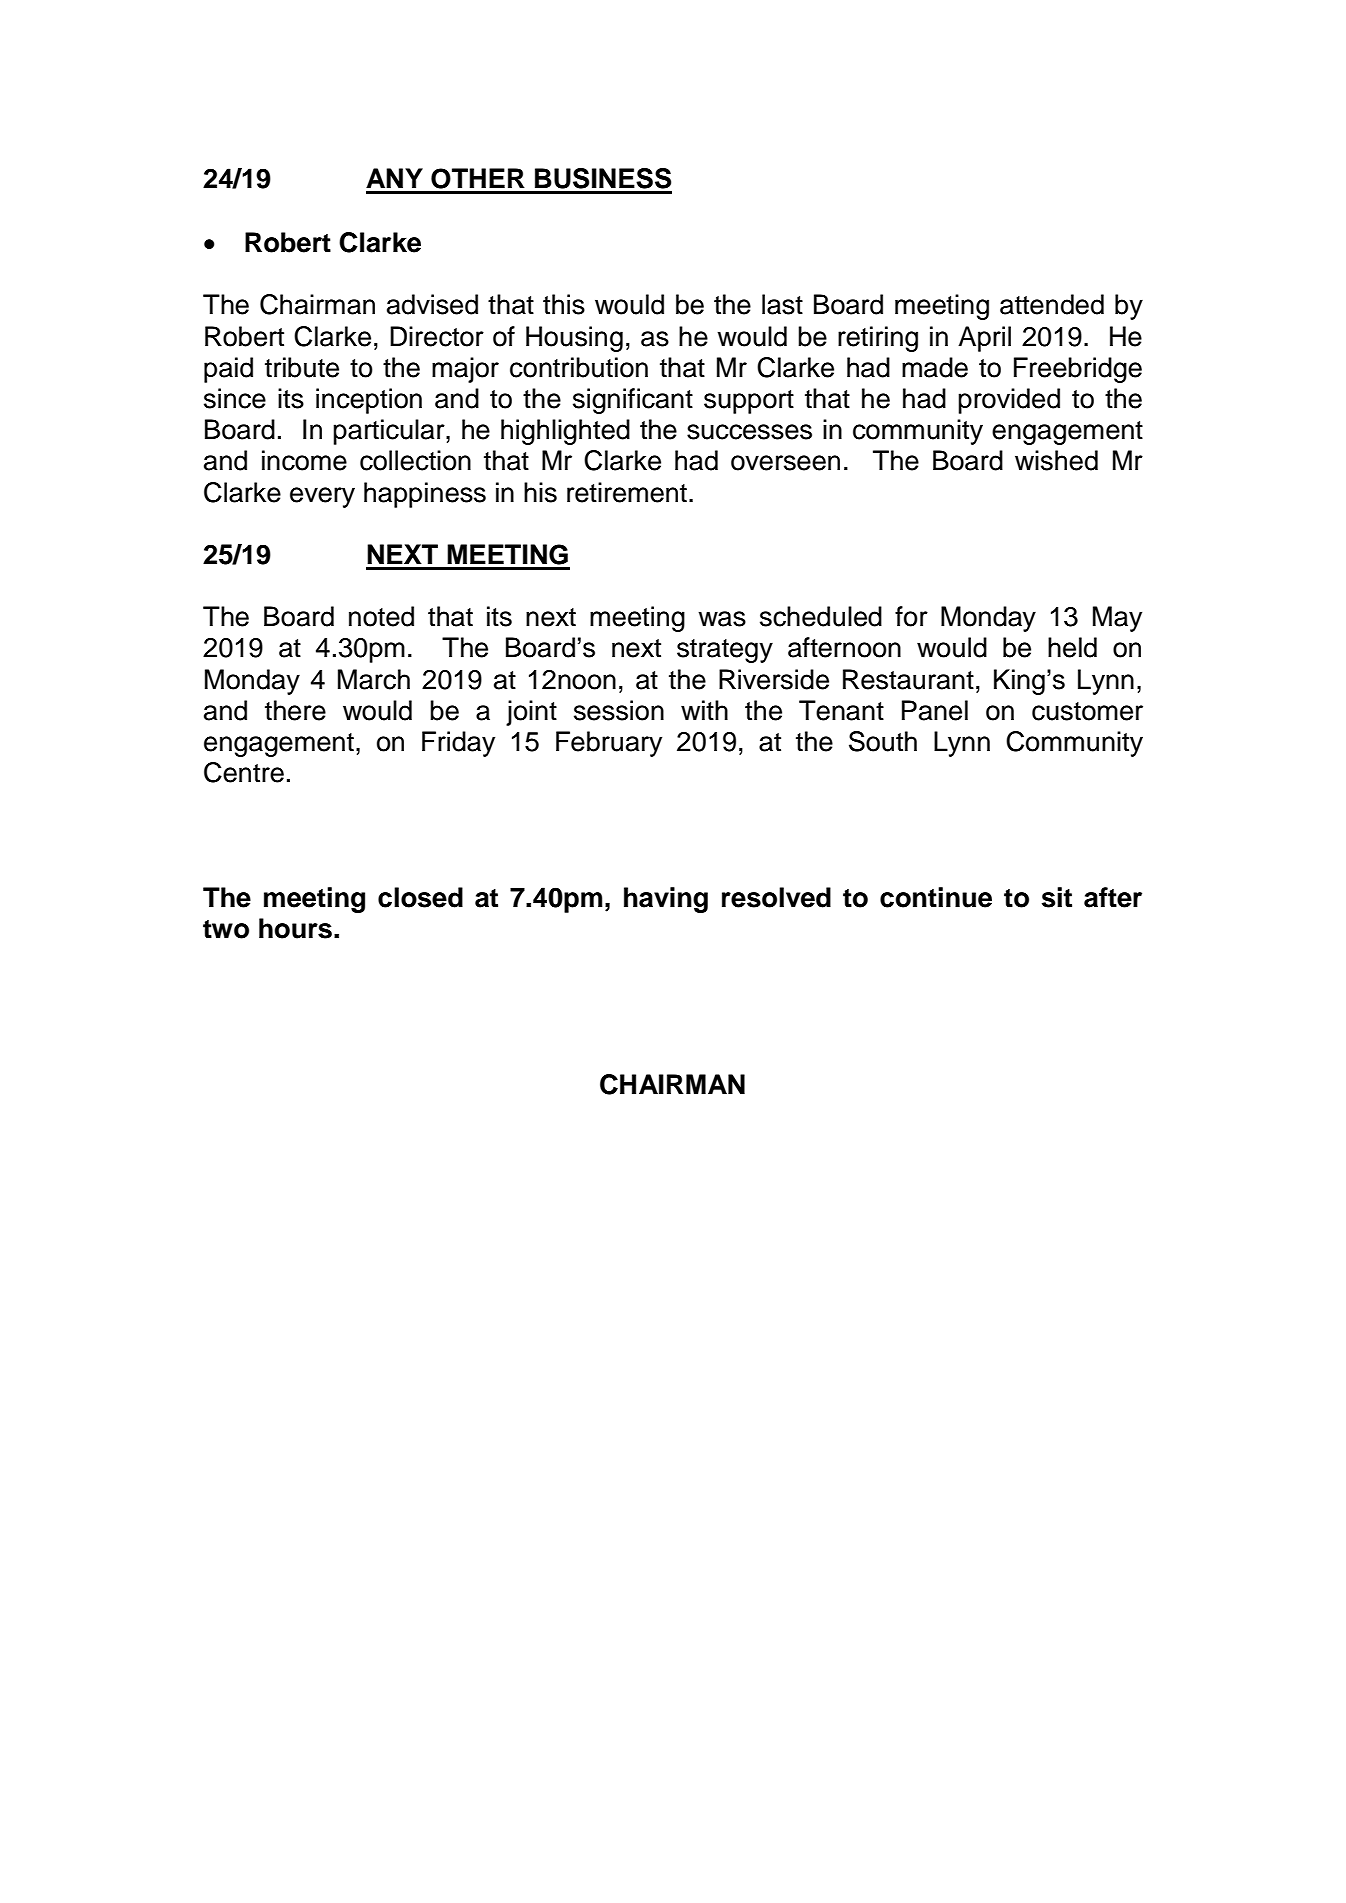 This page has height=1903, width=1346. I want to click on having, so click(666, 900).
